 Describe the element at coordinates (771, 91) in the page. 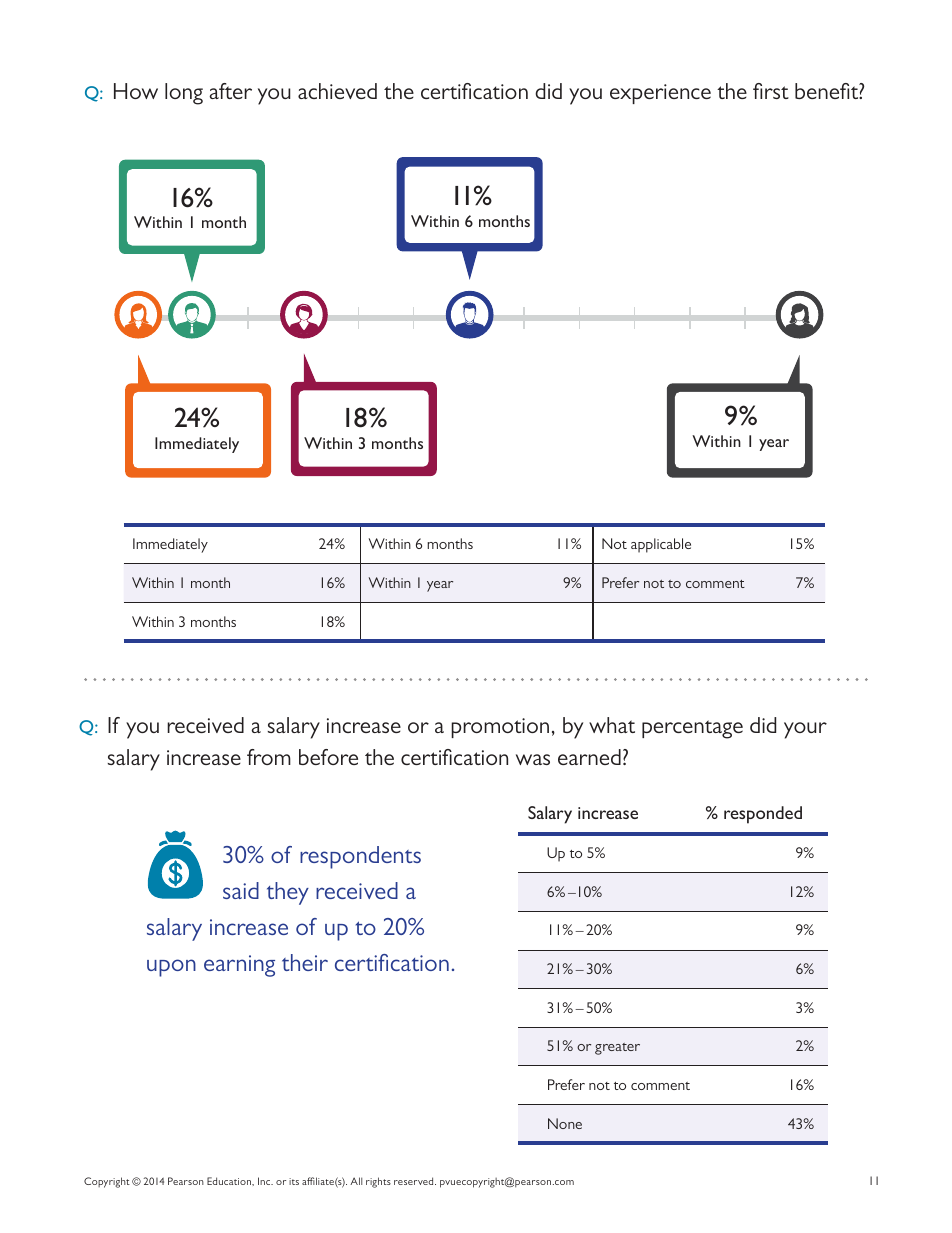

I see `first` at that location.
